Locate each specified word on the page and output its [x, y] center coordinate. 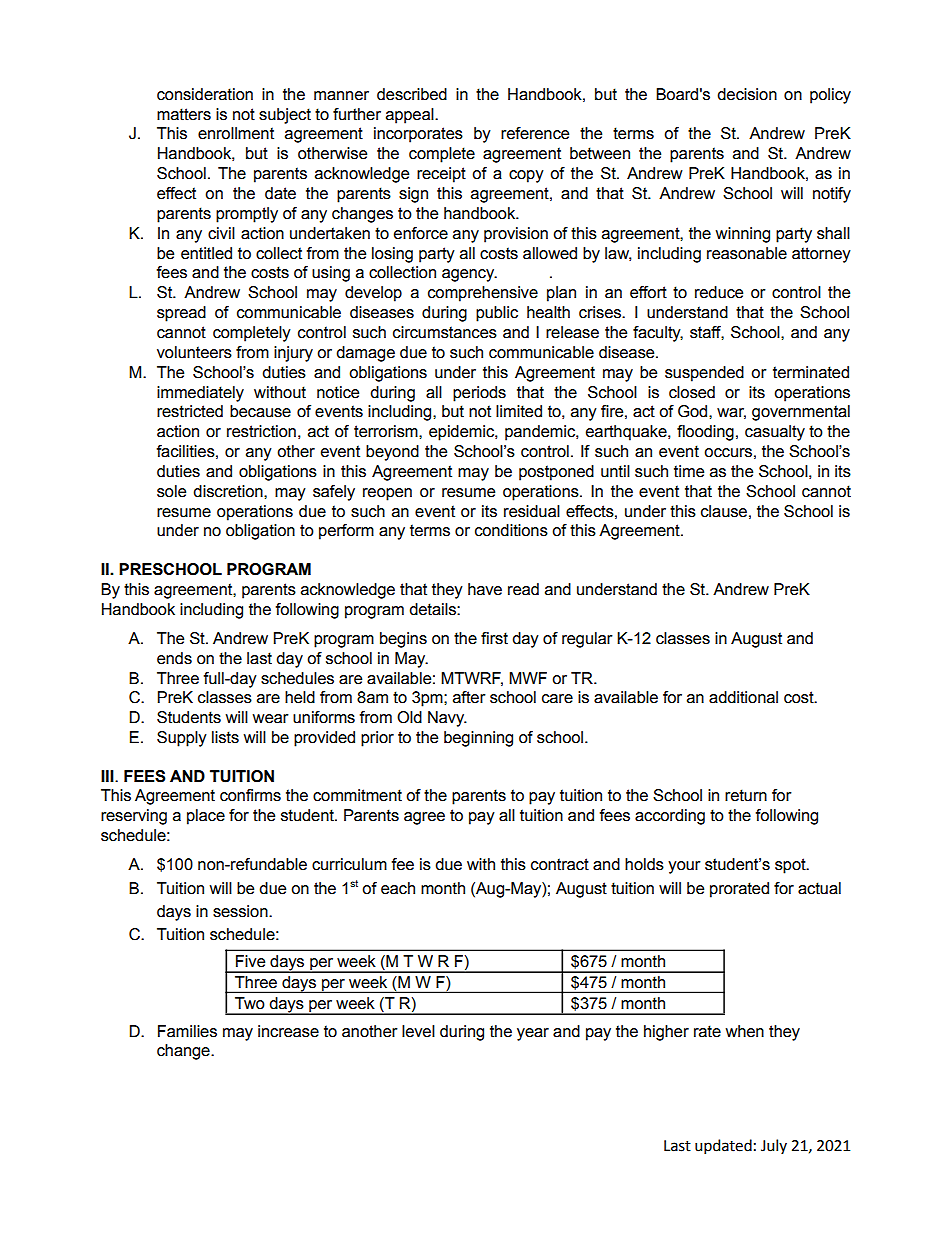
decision [747, 94]
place [206, 817]
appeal [411, 116]
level [418, 1031]
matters [184, 114]
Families [187, 1031]
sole [171, 491]
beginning [478, 739]
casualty [775, 433]
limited [519, 411]
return [746, 795]
